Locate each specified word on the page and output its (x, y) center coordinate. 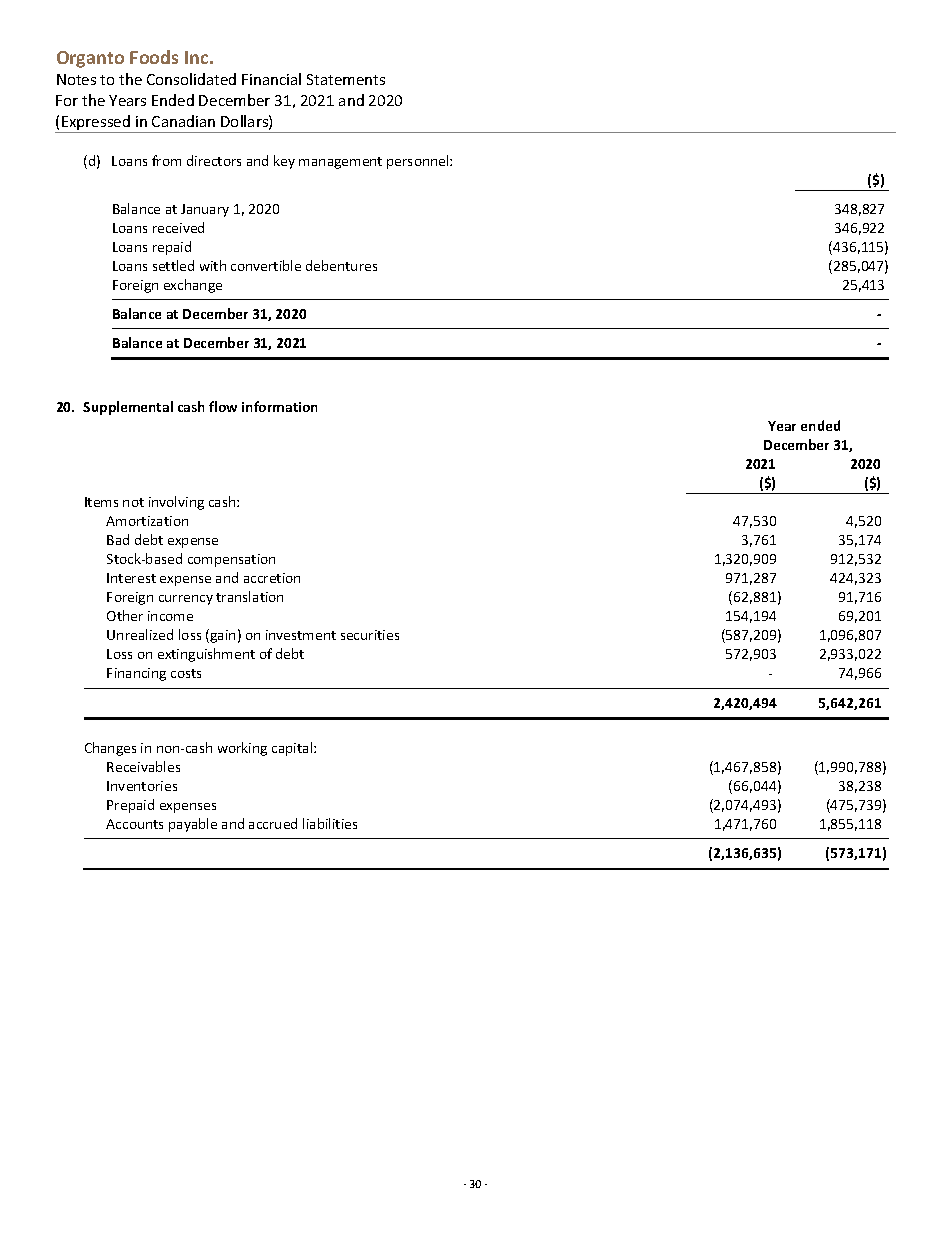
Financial (271, 79)
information (279, 406)
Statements (346, 79)
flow (223, 406)
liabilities (330, 823)
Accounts (134, 824)
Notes (76, 79)
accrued (273, 823)
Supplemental (128, 408)
